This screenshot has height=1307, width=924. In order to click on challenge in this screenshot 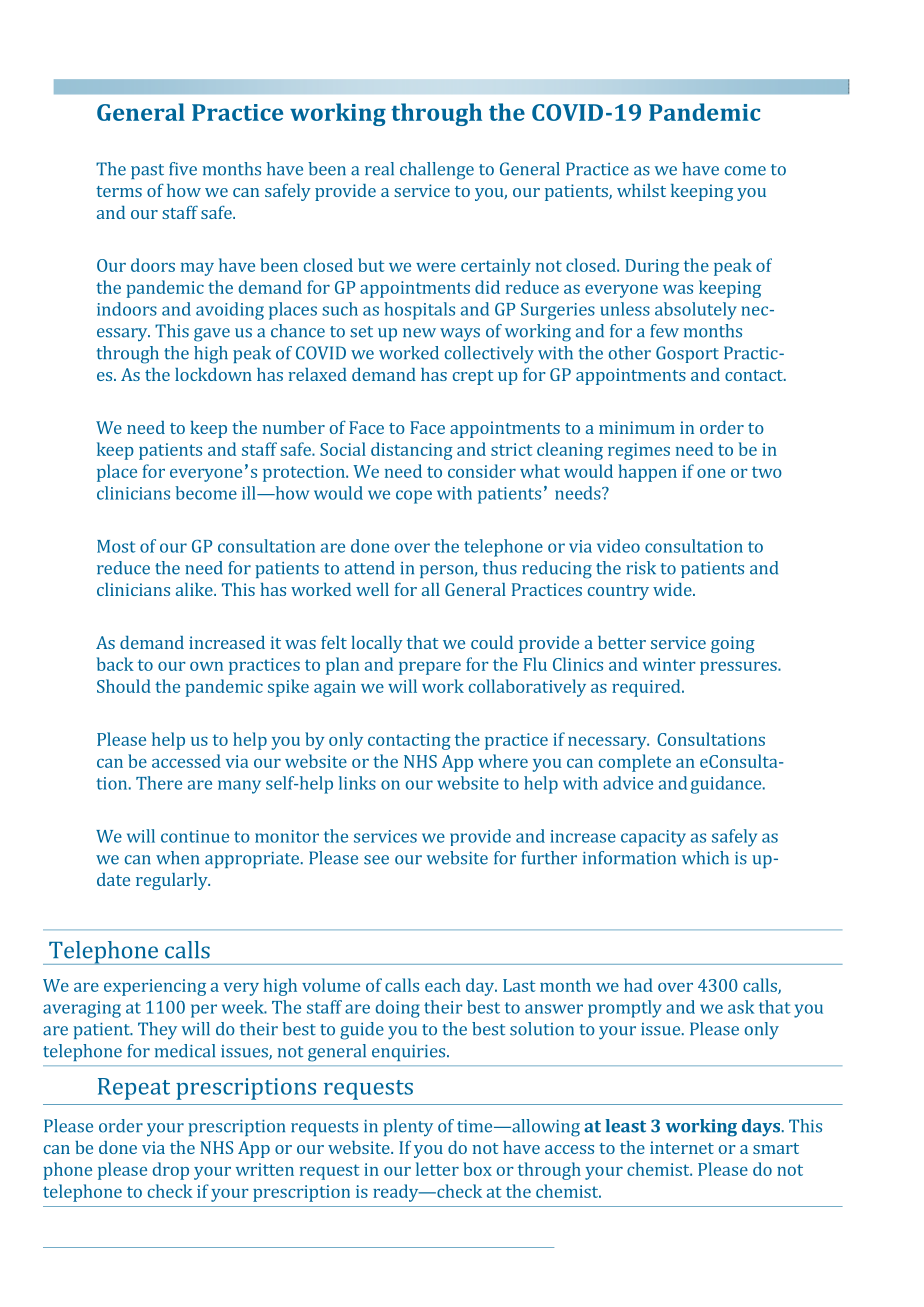, I will do `click(437, 171)`.
